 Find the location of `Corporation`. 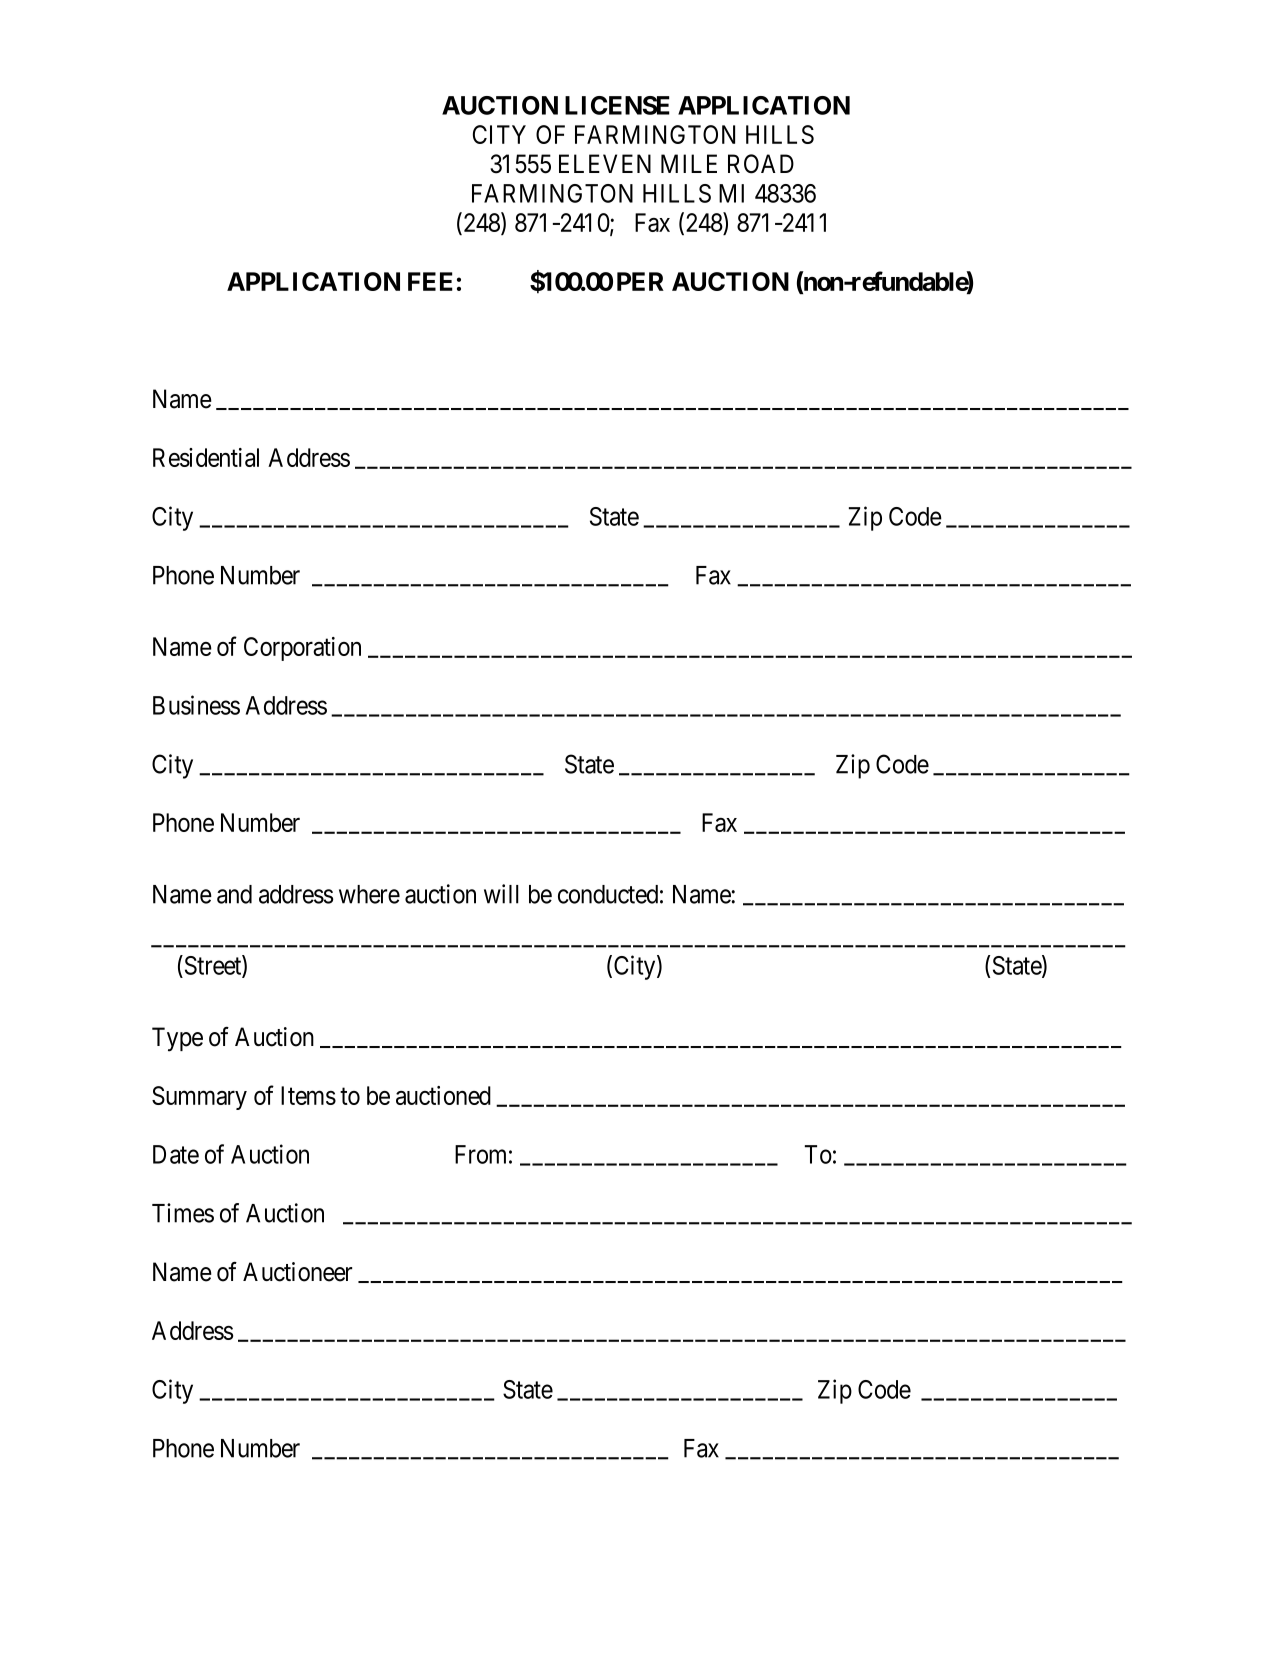

Corporation is located at coordinates (302, 649).
